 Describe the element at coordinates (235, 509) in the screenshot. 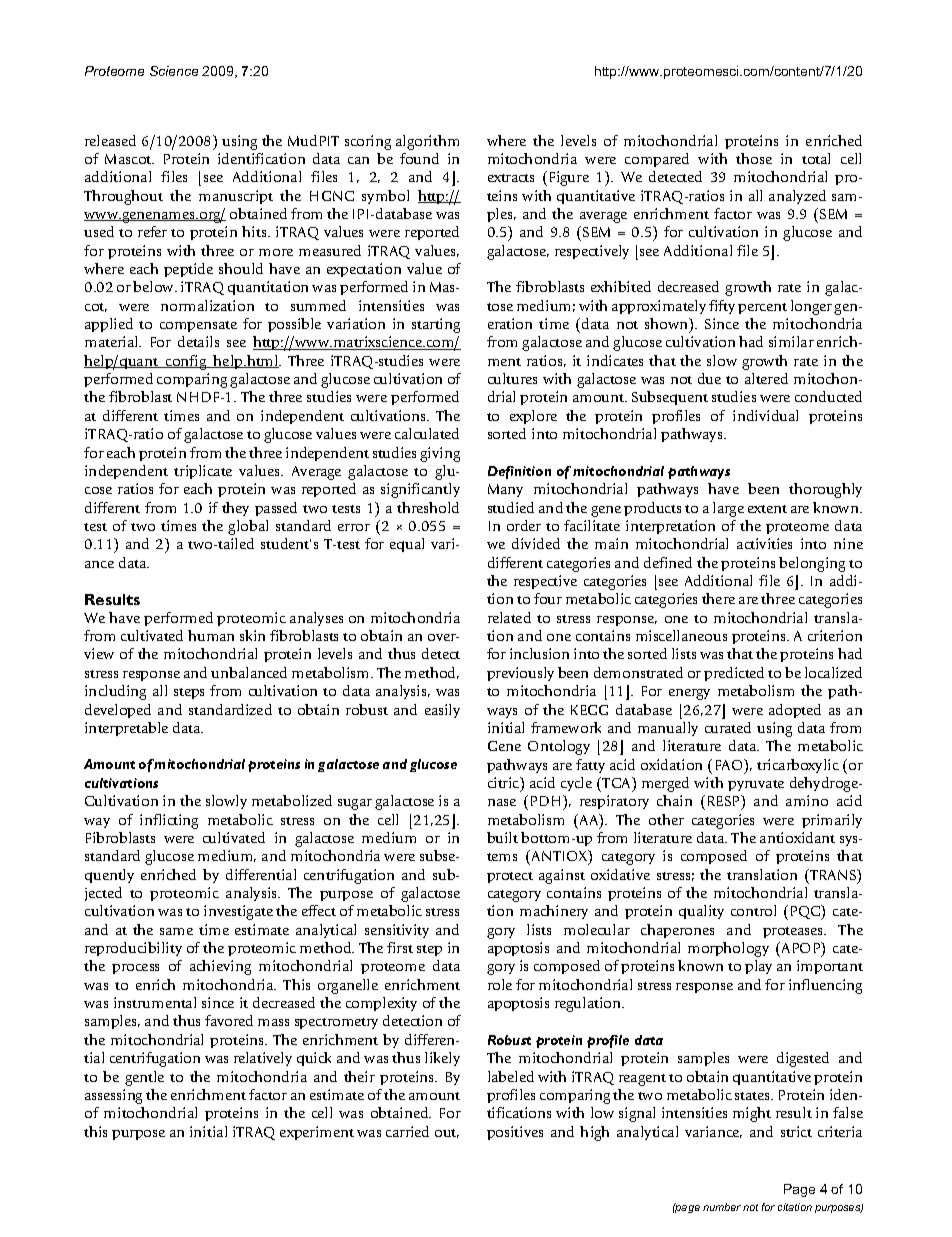

I see `they` at that location.
